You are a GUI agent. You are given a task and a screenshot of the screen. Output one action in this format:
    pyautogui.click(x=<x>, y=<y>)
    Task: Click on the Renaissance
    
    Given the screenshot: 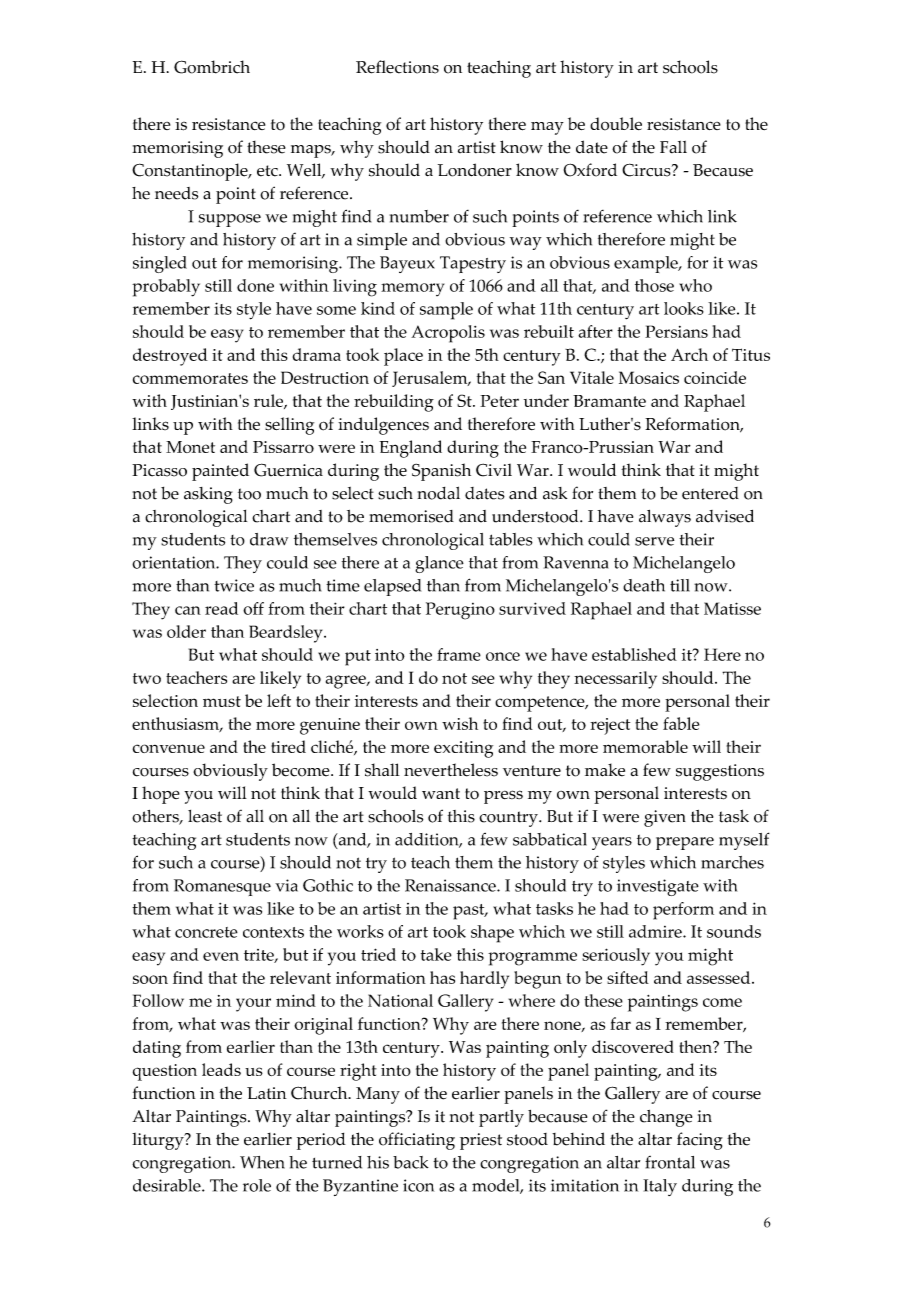 What is the action you would take?
    pyautogui.click(x=451, y=885)
